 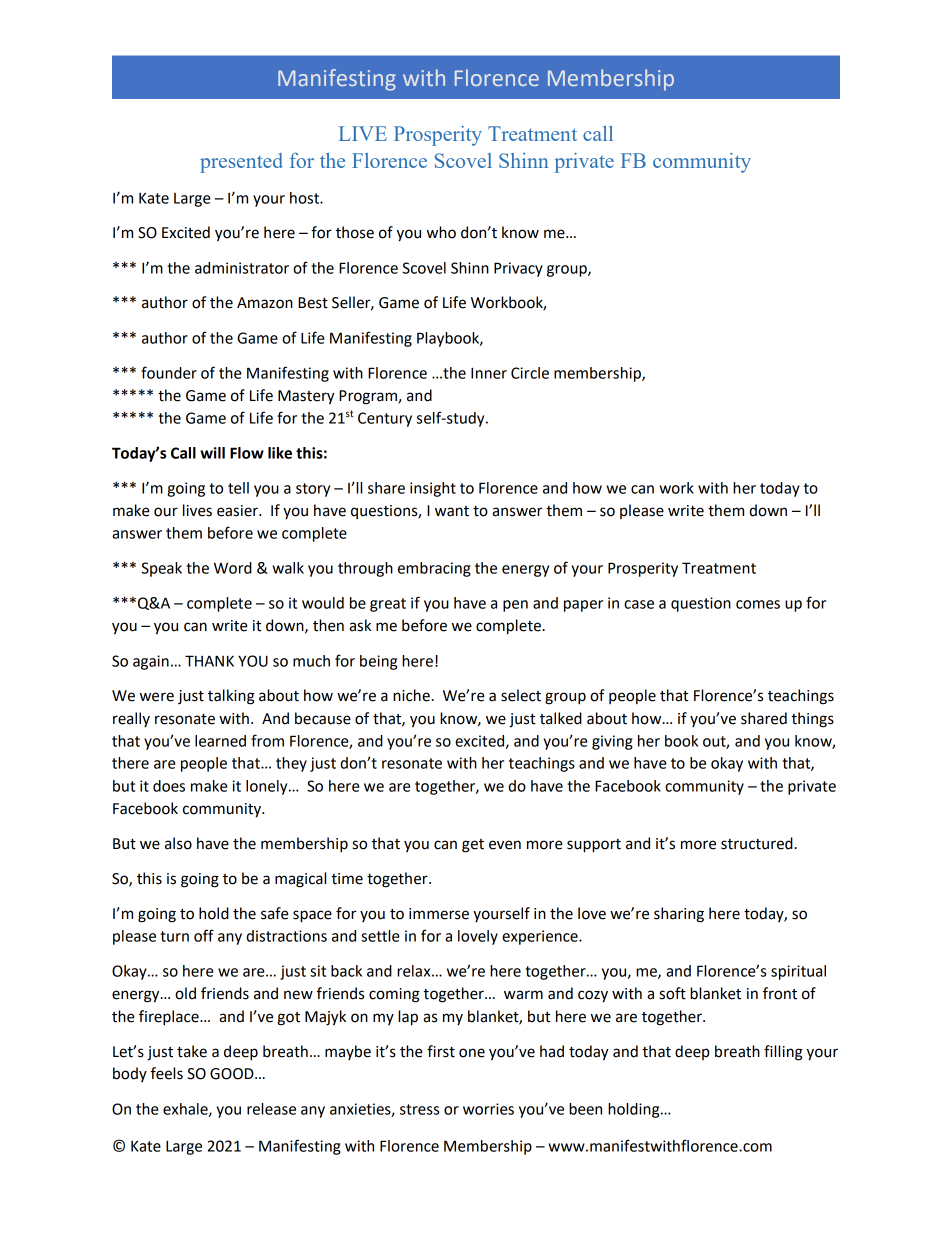 What do you see at coordinates (441, 232) in the screenshot?
I see `who` at bounding box center [441, 232].
